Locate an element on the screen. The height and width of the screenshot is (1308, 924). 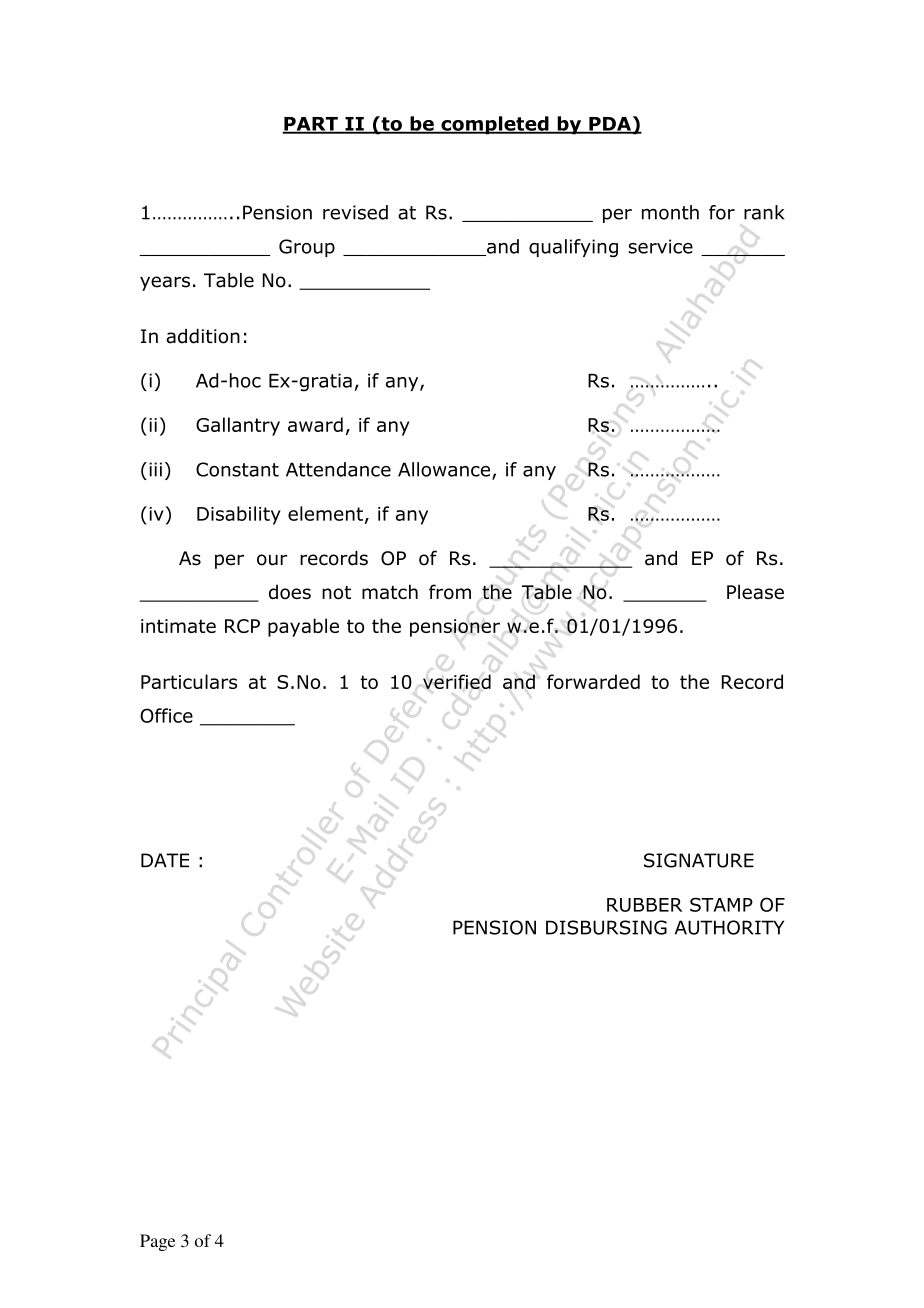
month is located at coordinates (670, 212).
